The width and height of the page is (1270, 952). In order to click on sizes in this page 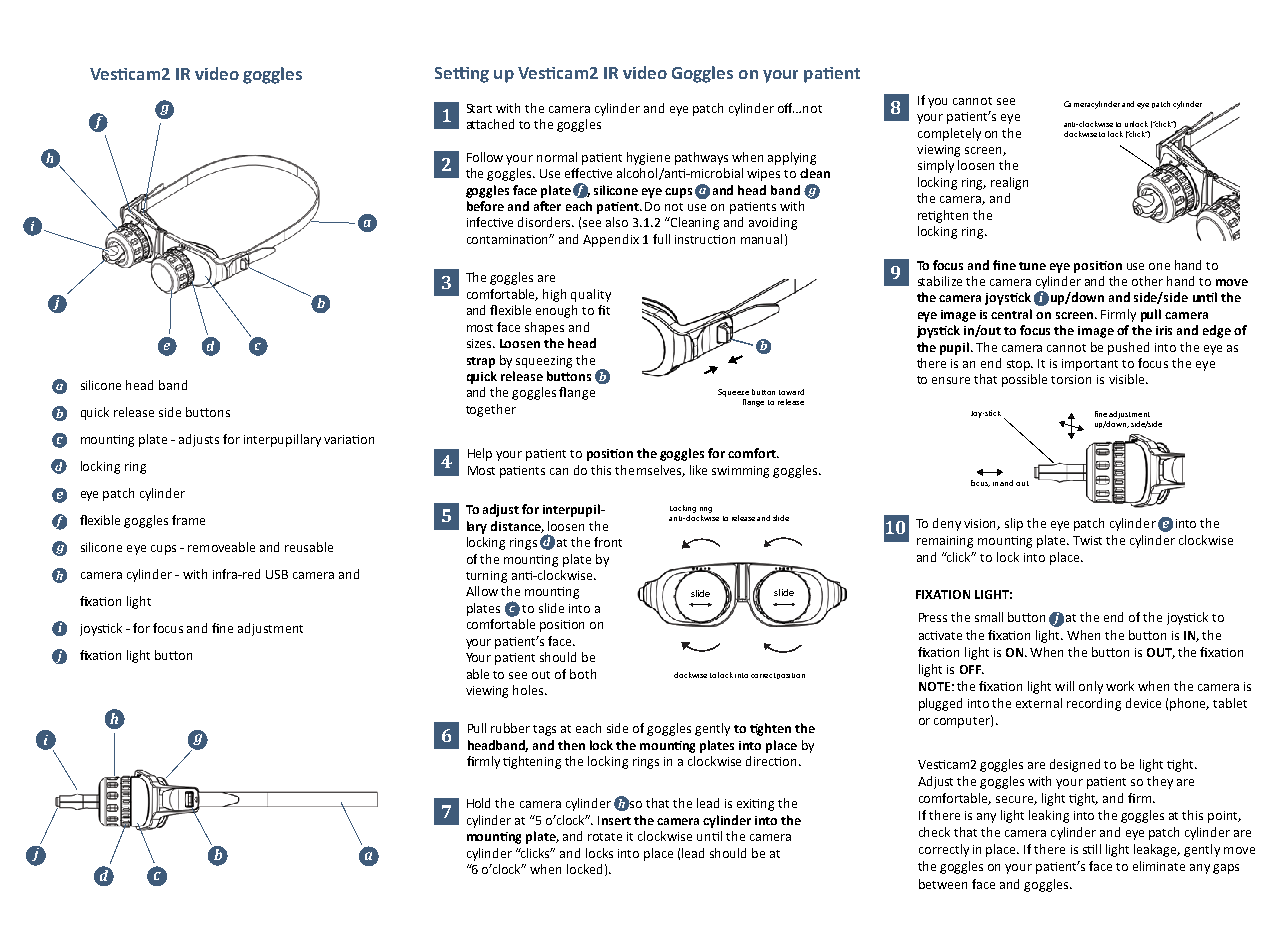, I will do `click(481, 343)`.
